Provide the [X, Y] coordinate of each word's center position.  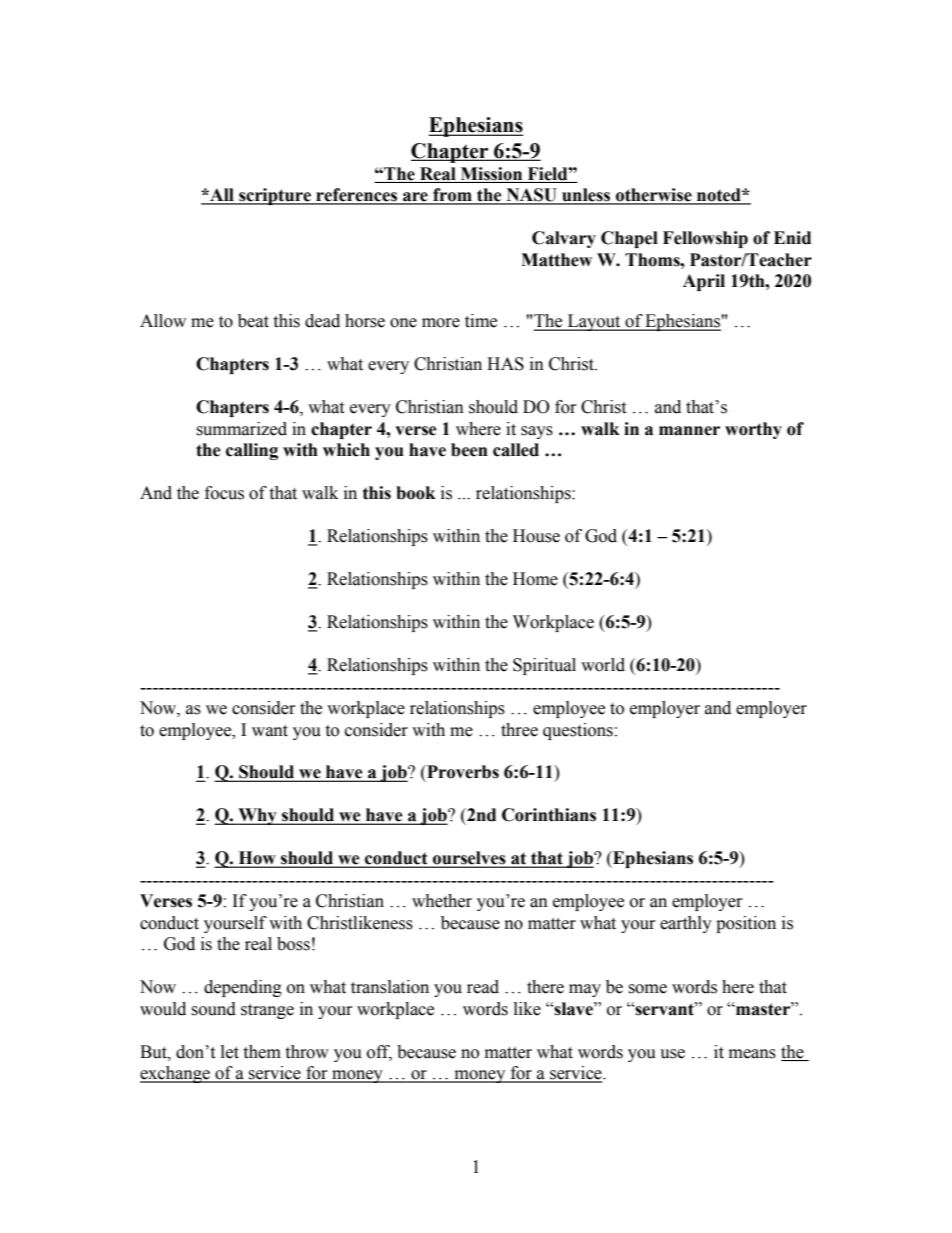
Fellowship [705, 239]
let [230, 1052]
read [483, 987]
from [452, 196]
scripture [275, 196]
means [752, 1054]
